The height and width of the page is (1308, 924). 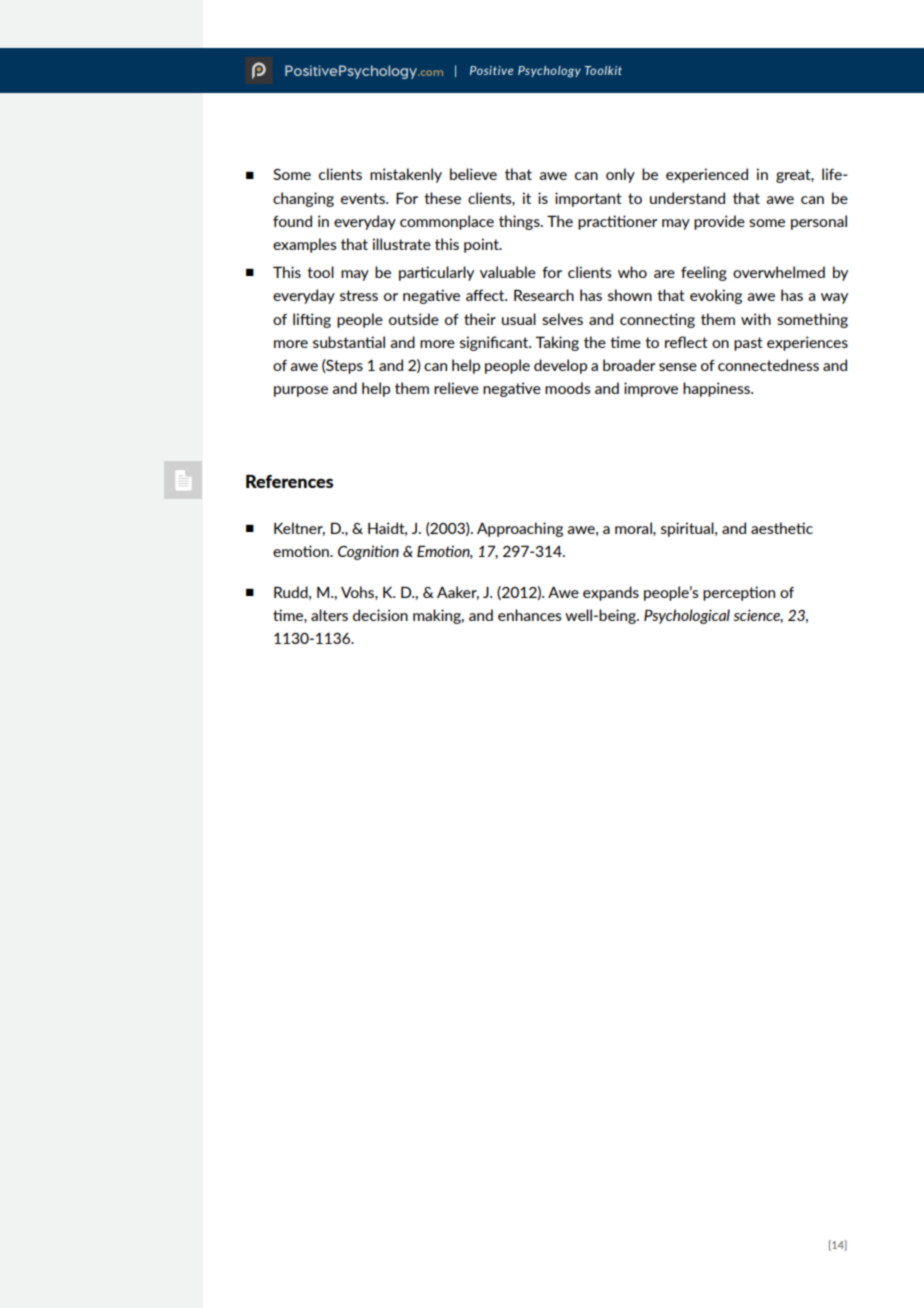 What do you see at coordinates (406, 175) in the page?
I see `mistakenly` at bounding box center [406, 175].
